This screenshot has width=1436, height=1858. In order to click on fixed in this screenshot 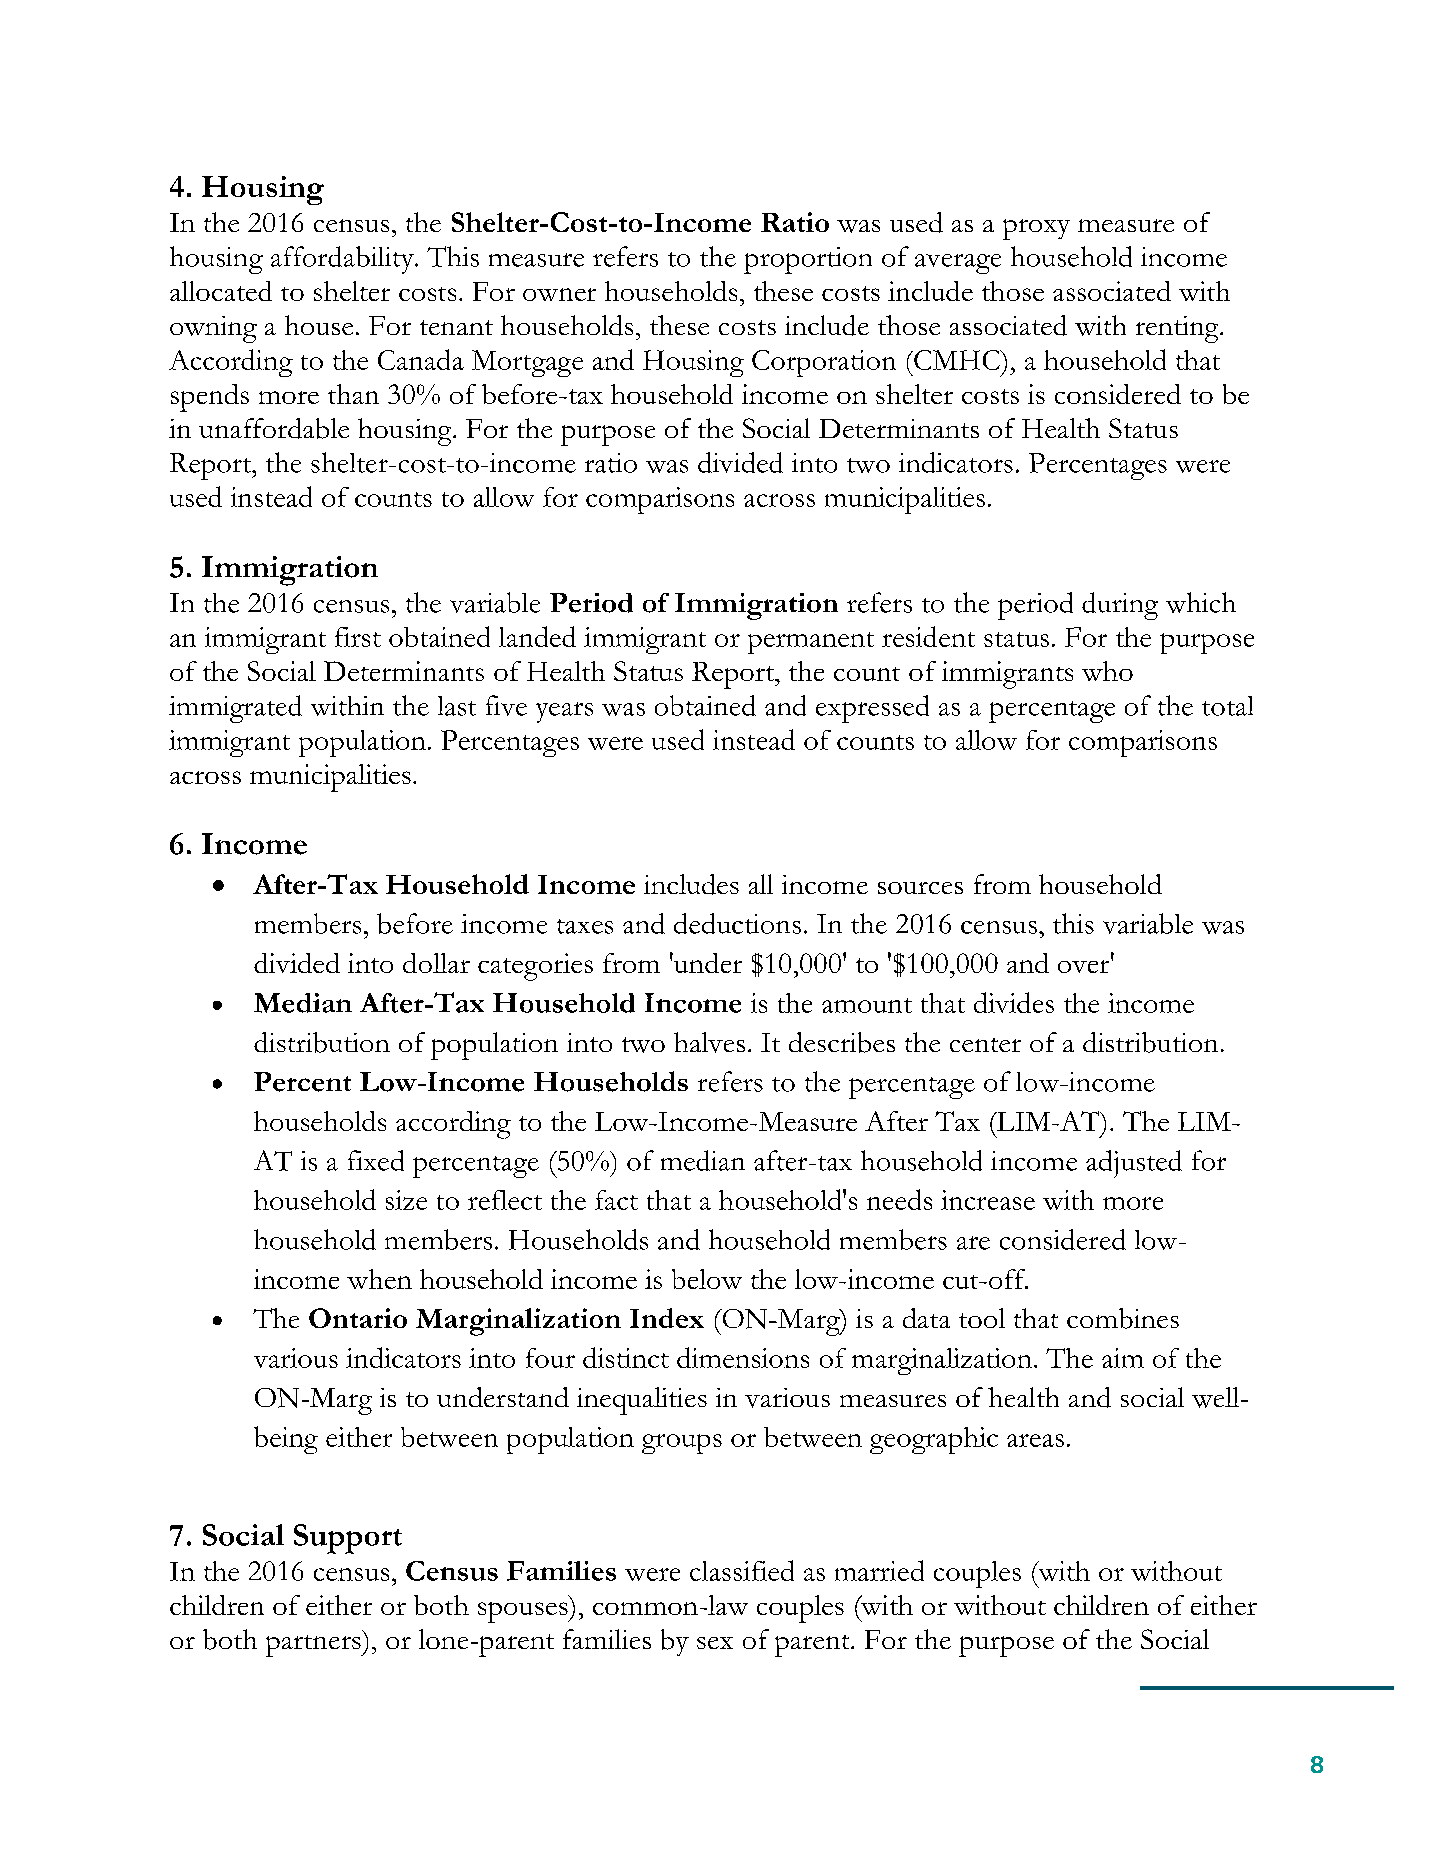, I will do `click(376, 1160)`.
